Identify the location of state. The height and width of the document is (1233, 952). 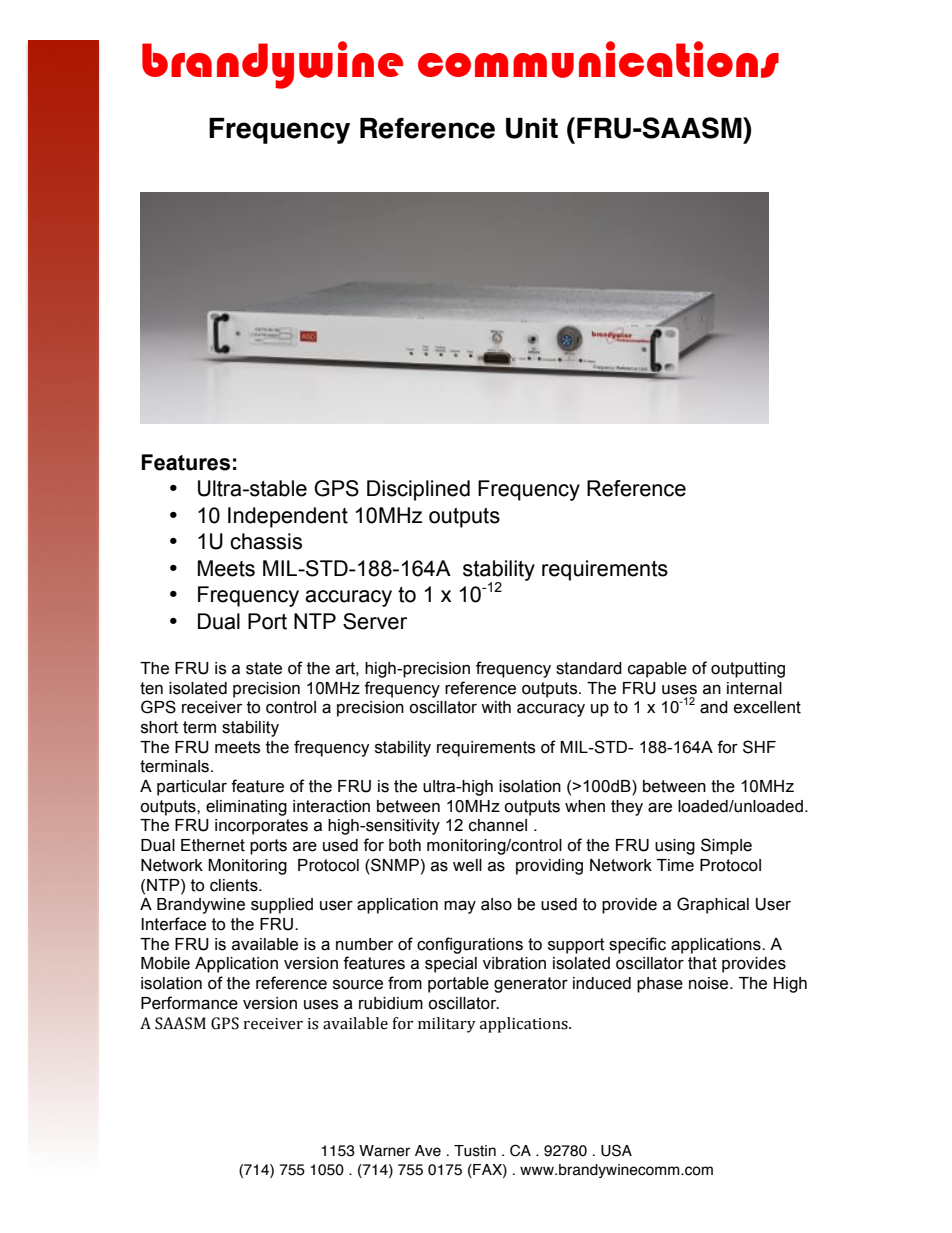
(264, 668).
